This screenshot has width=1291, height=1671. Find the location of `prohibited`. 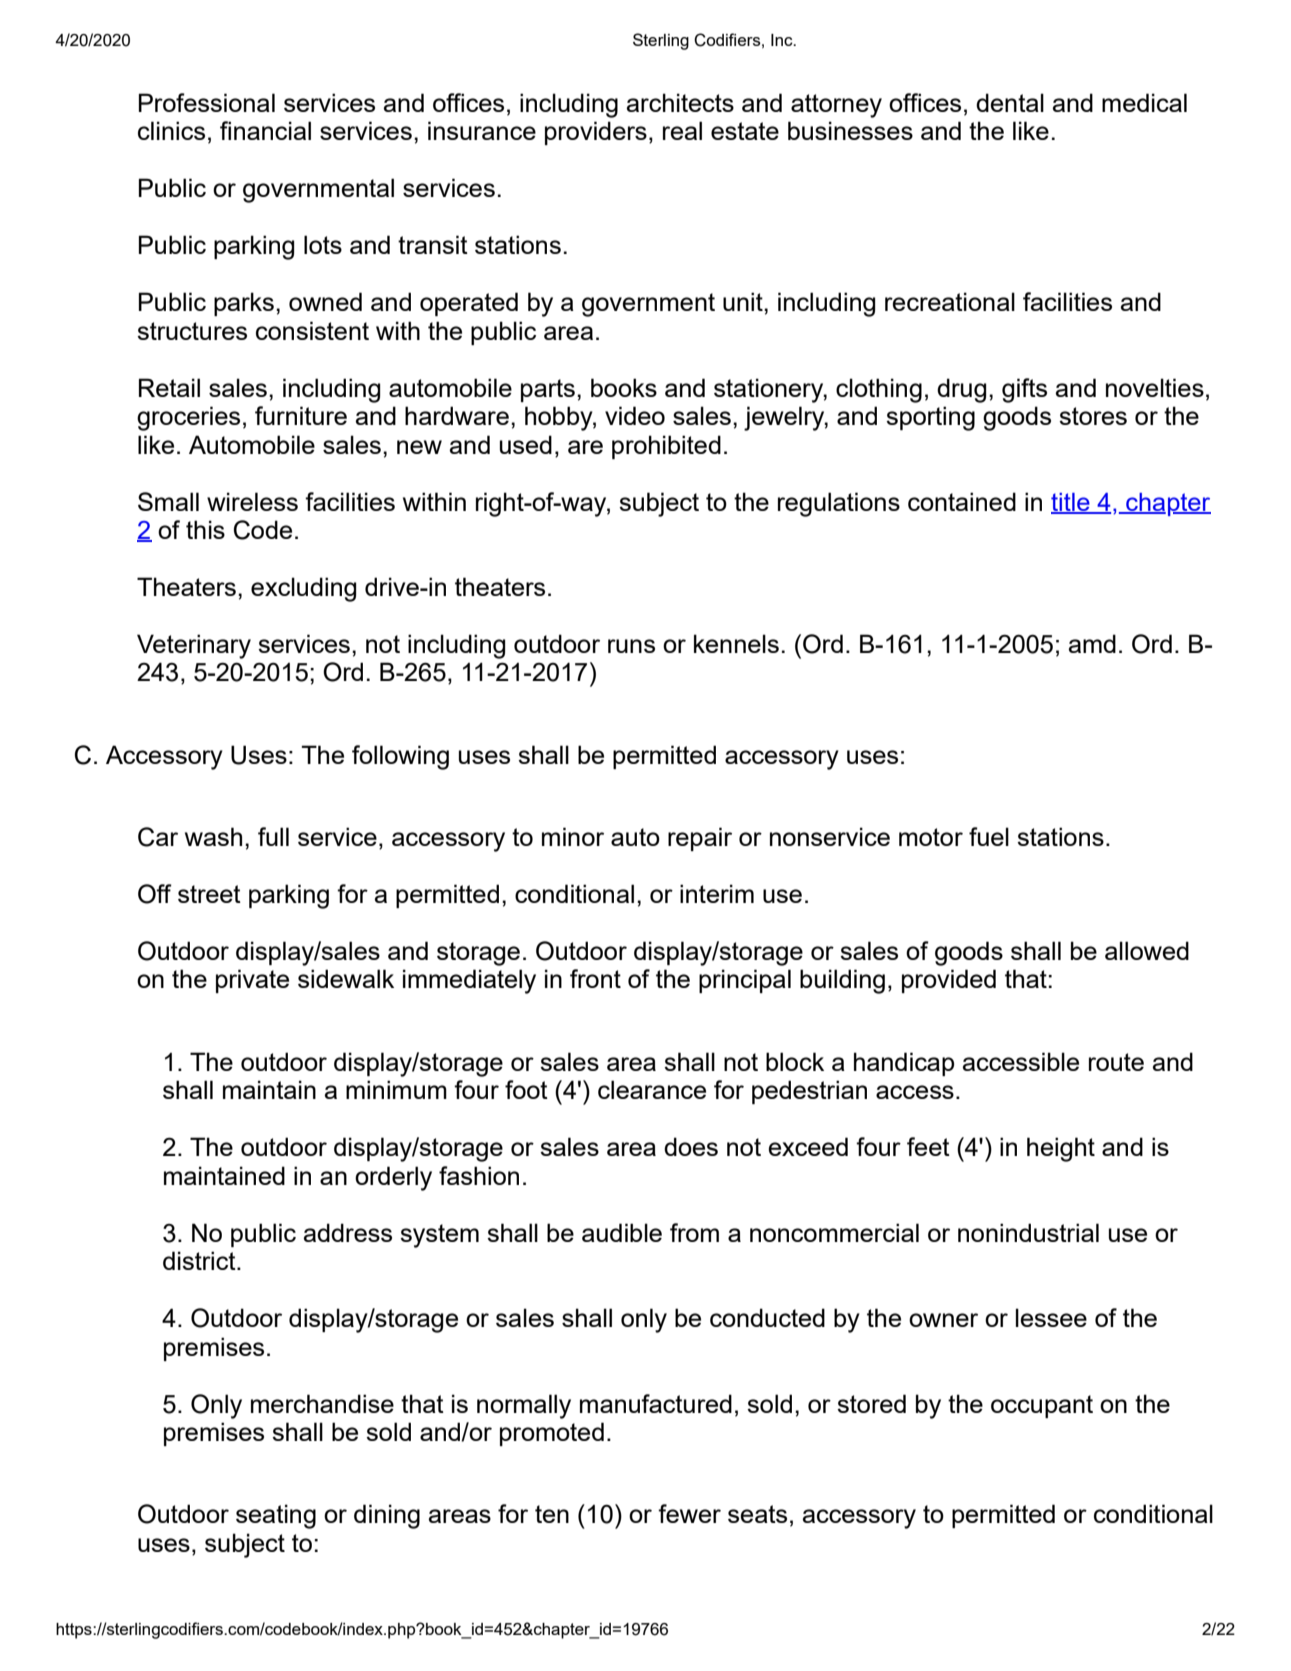

prohibited is located at coordinates (666, 447).
